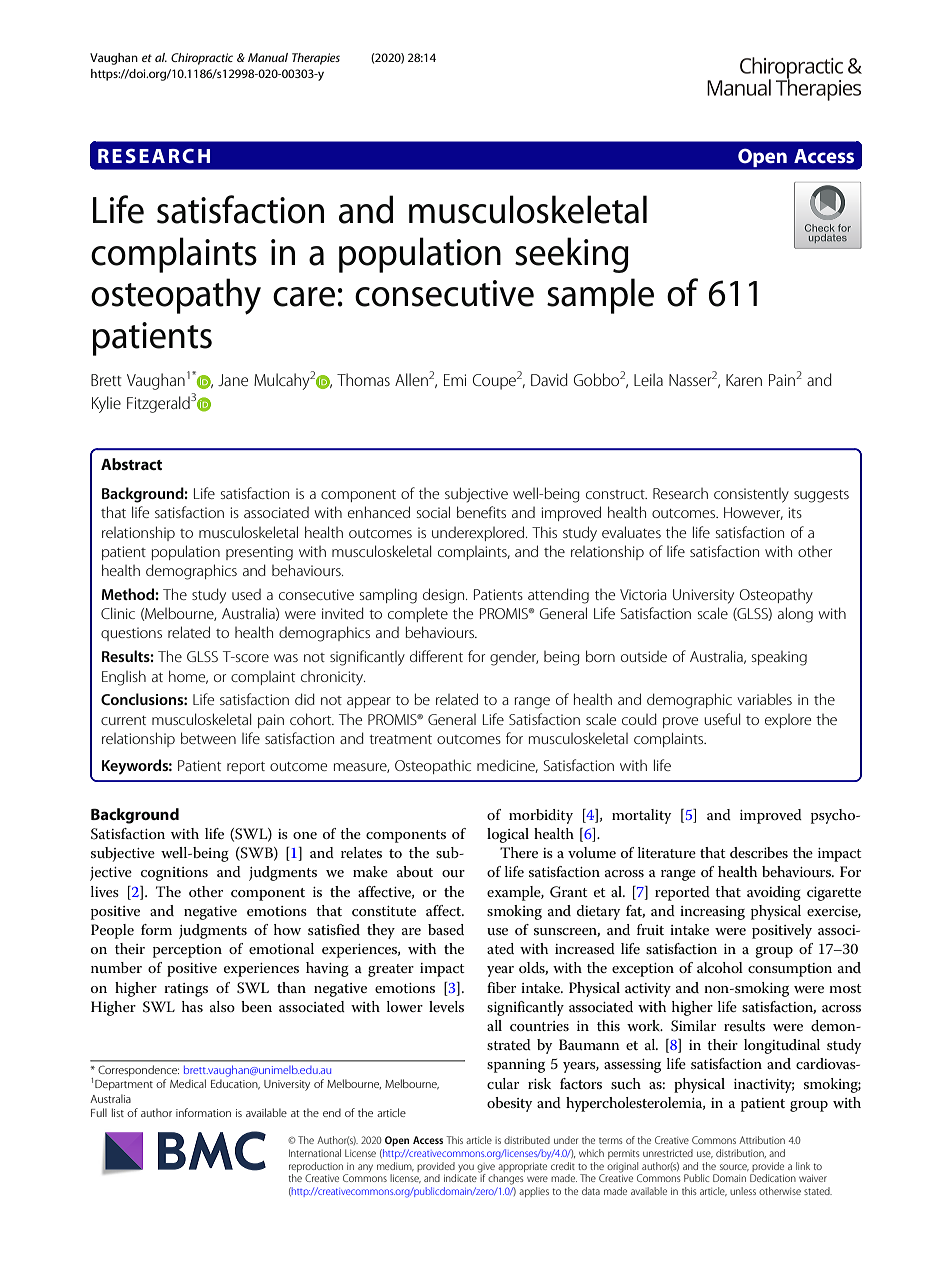 The width and height of the screenshot is (952, 1265). I want to click on Attribution, so click(762, 1140).
